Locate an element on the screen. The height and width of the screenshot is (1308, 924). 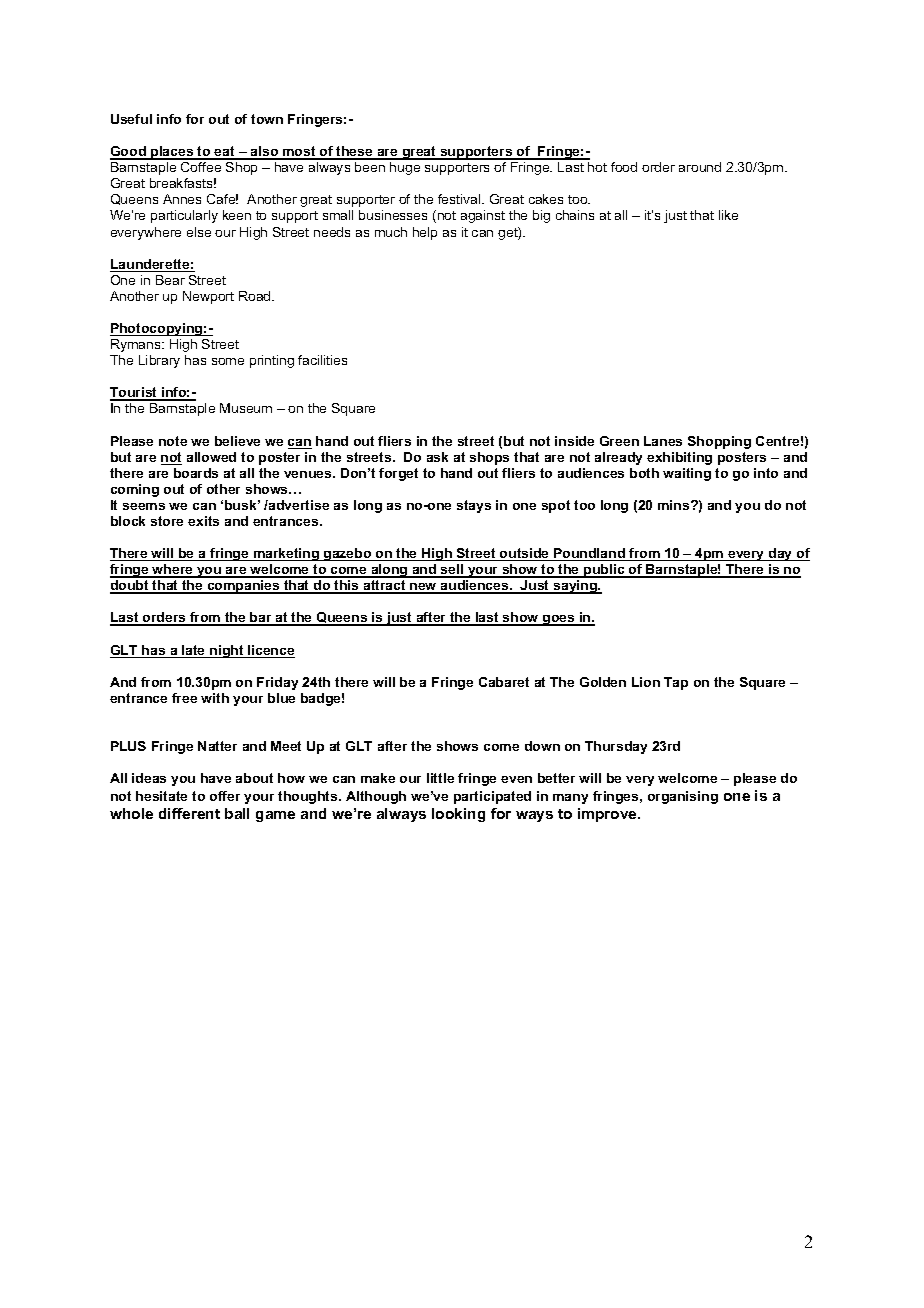
these is located at coordinates (355, 152).
